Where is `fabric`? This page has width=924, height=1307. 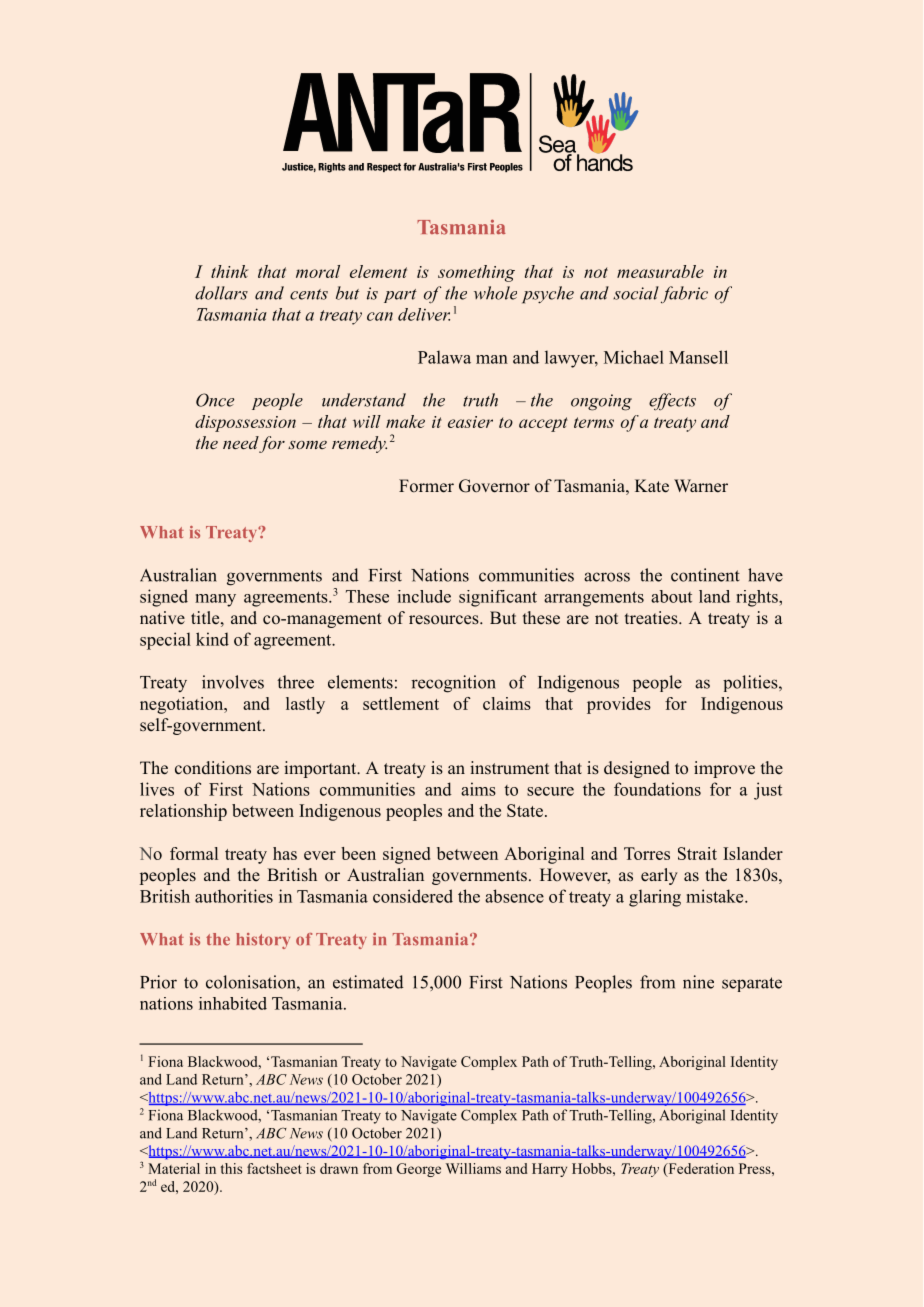
fabric is located at coordinates (684, 294).
